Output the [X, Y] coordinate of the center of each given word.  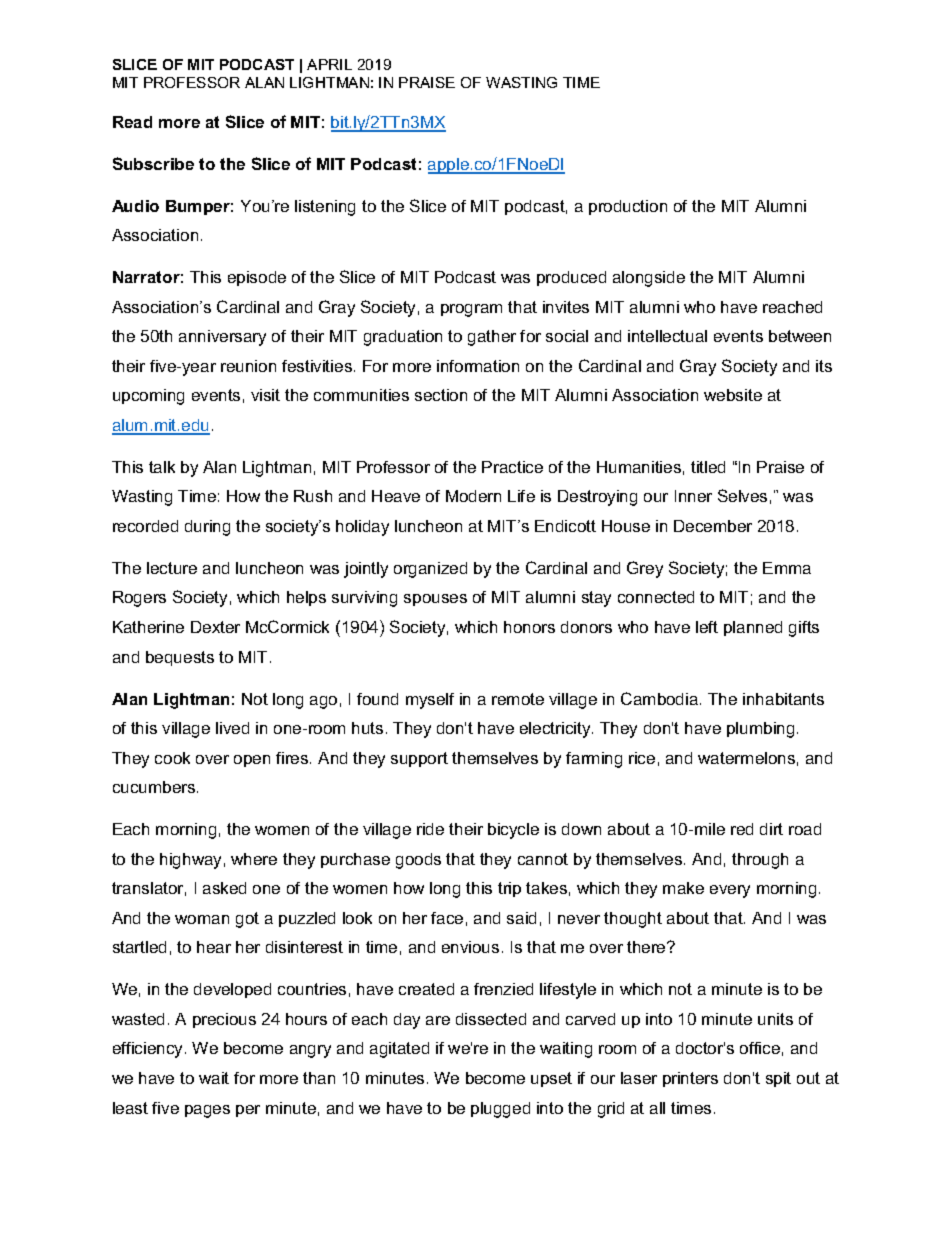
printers [690, 1079]
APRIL [329, 64]
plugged [500, 1110]
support [419, 759]
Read [132, 122]
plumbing [760, 730]
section [441, 395]
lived [232, 728]
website [733, 395]
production [628, 207]
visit [265, 395]
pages [207, 1111]
